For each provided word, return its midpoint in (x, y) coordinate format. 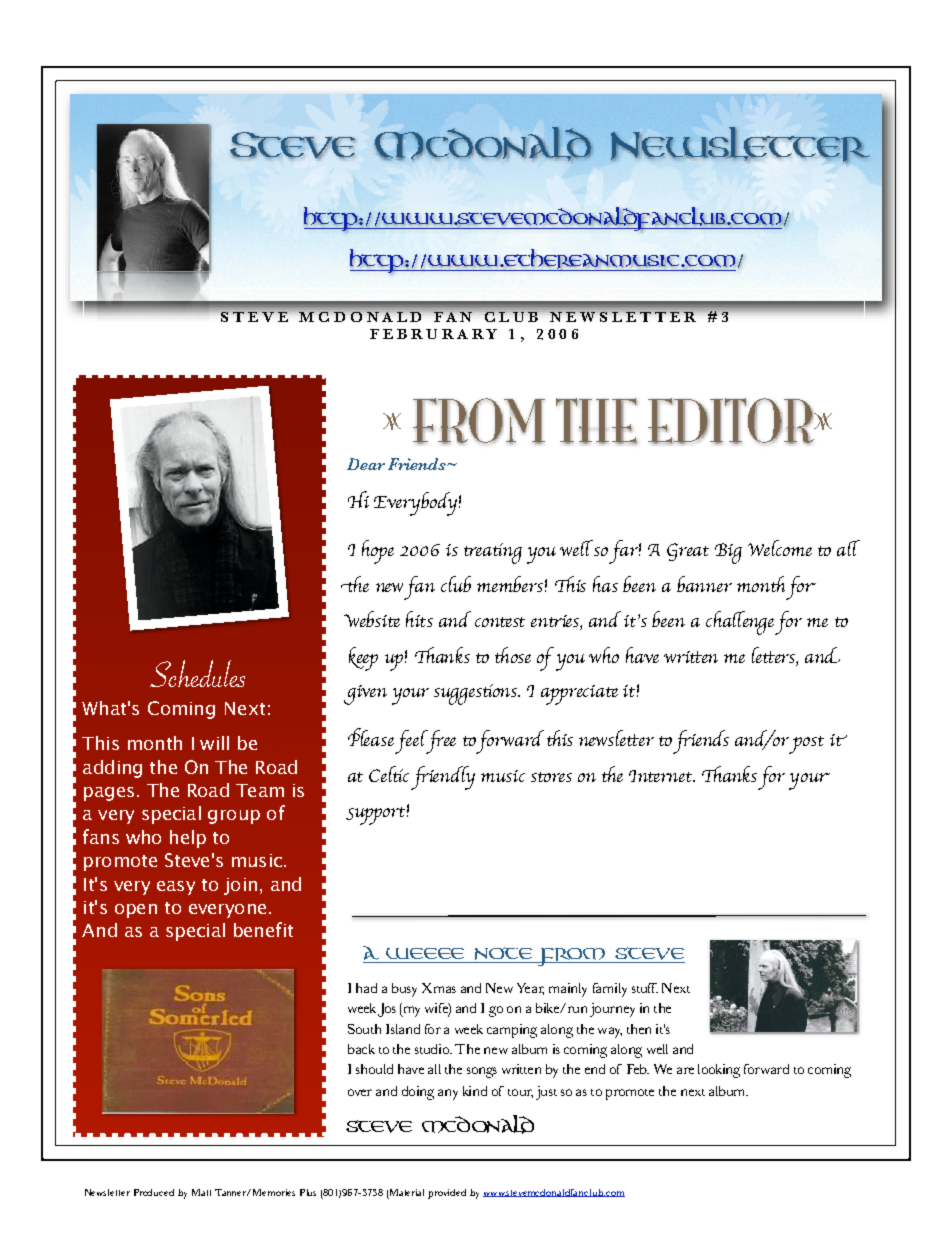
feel (413, 742)
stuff (645, 988)
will (214, 743)
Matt (201, 1192)
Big (728, 553)
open (136, 911)
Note (504, 955)
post (806, 745)
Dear (366, 464)
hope (378, 552)
